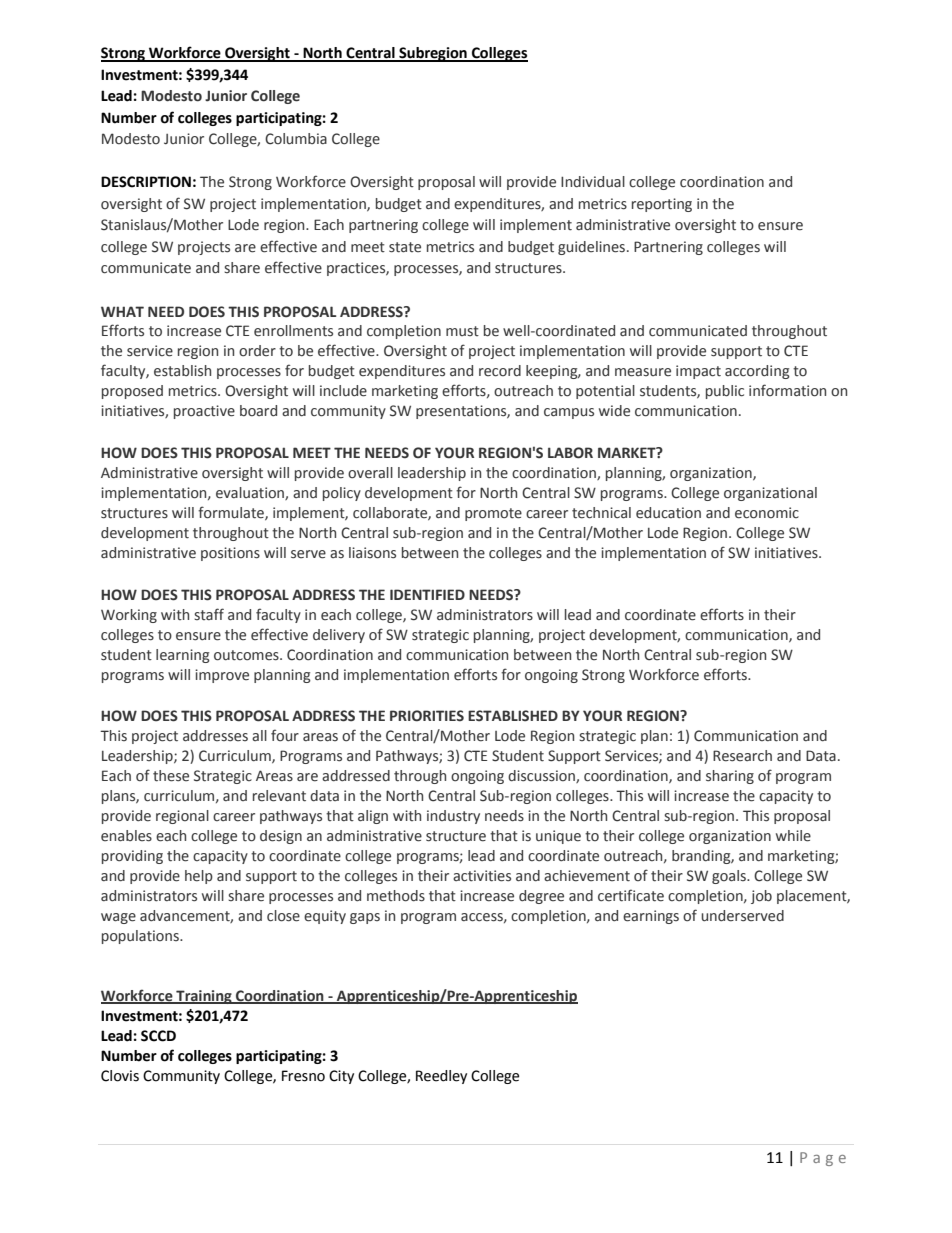  What do you see at coordinates (453, 817) in the screenshot?
I see `industry` at bounding box center [453, 817].
